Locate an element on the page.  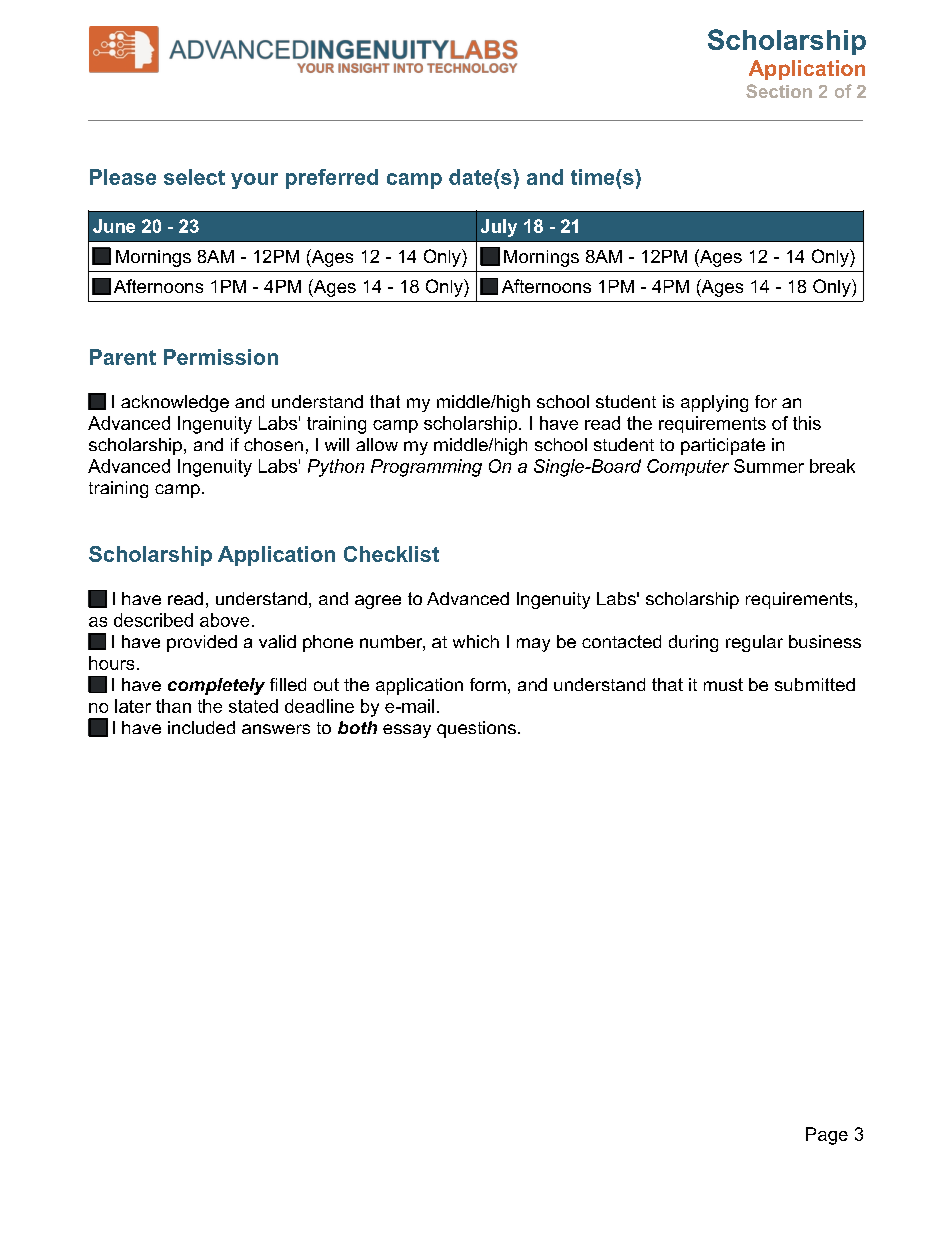
select is located at coordinates (194, 177).
